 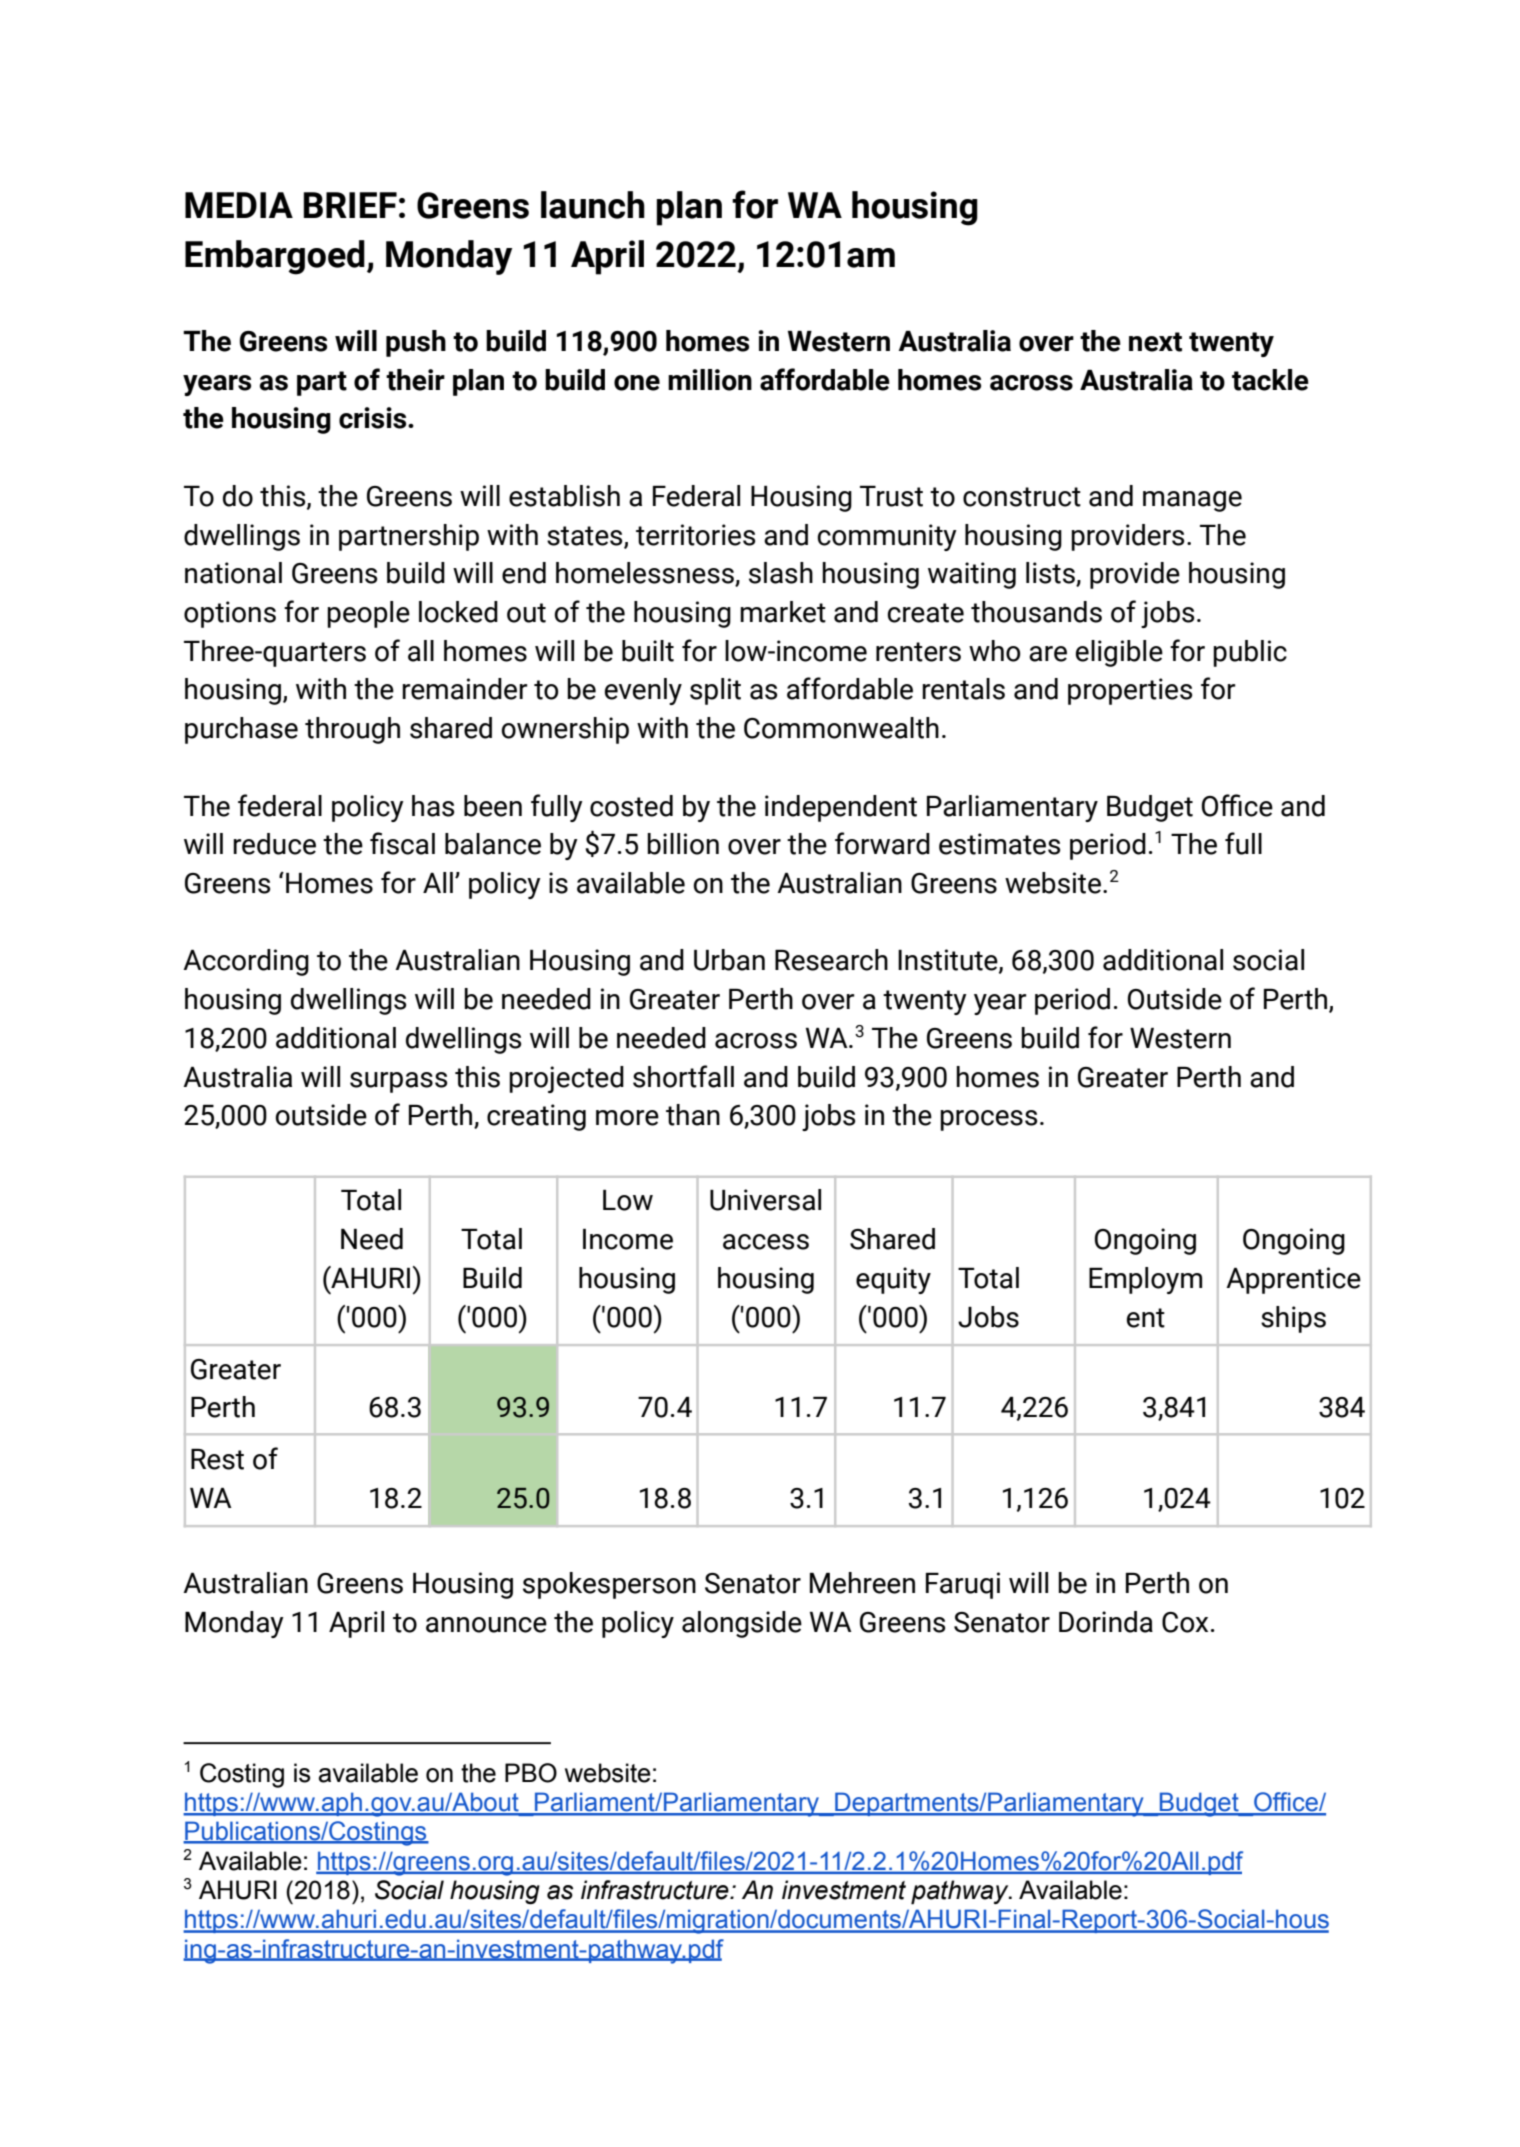 What do you see at coordinates (766, 1242) in the image?
I see `access` at bounding box center [766, 1242].
